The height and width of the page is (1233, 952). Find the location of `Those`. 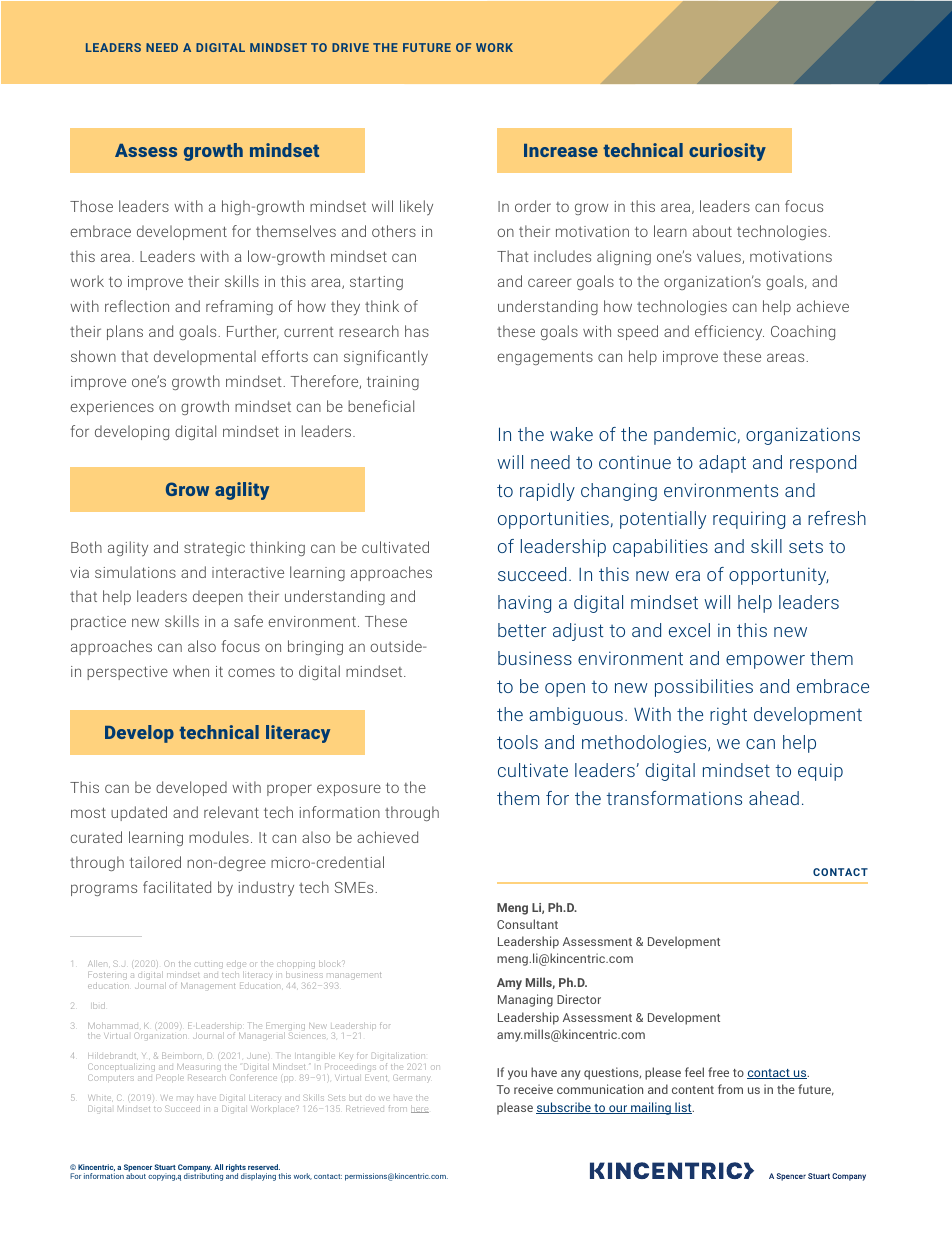

Those is located at coordinates (91, 206).
